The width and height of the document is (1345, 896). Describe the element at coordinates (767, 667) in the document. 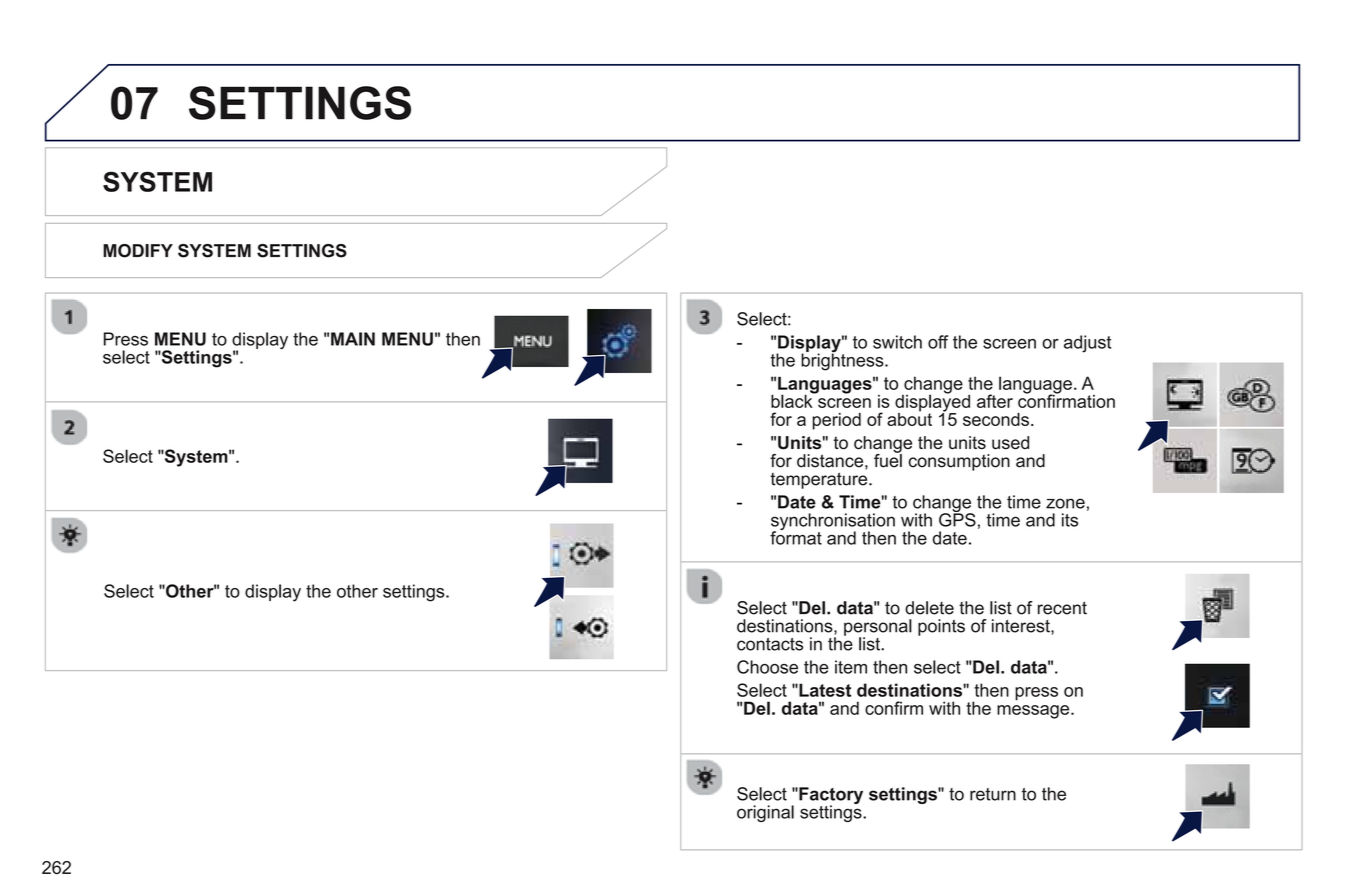

I see `Choose` at that location.
